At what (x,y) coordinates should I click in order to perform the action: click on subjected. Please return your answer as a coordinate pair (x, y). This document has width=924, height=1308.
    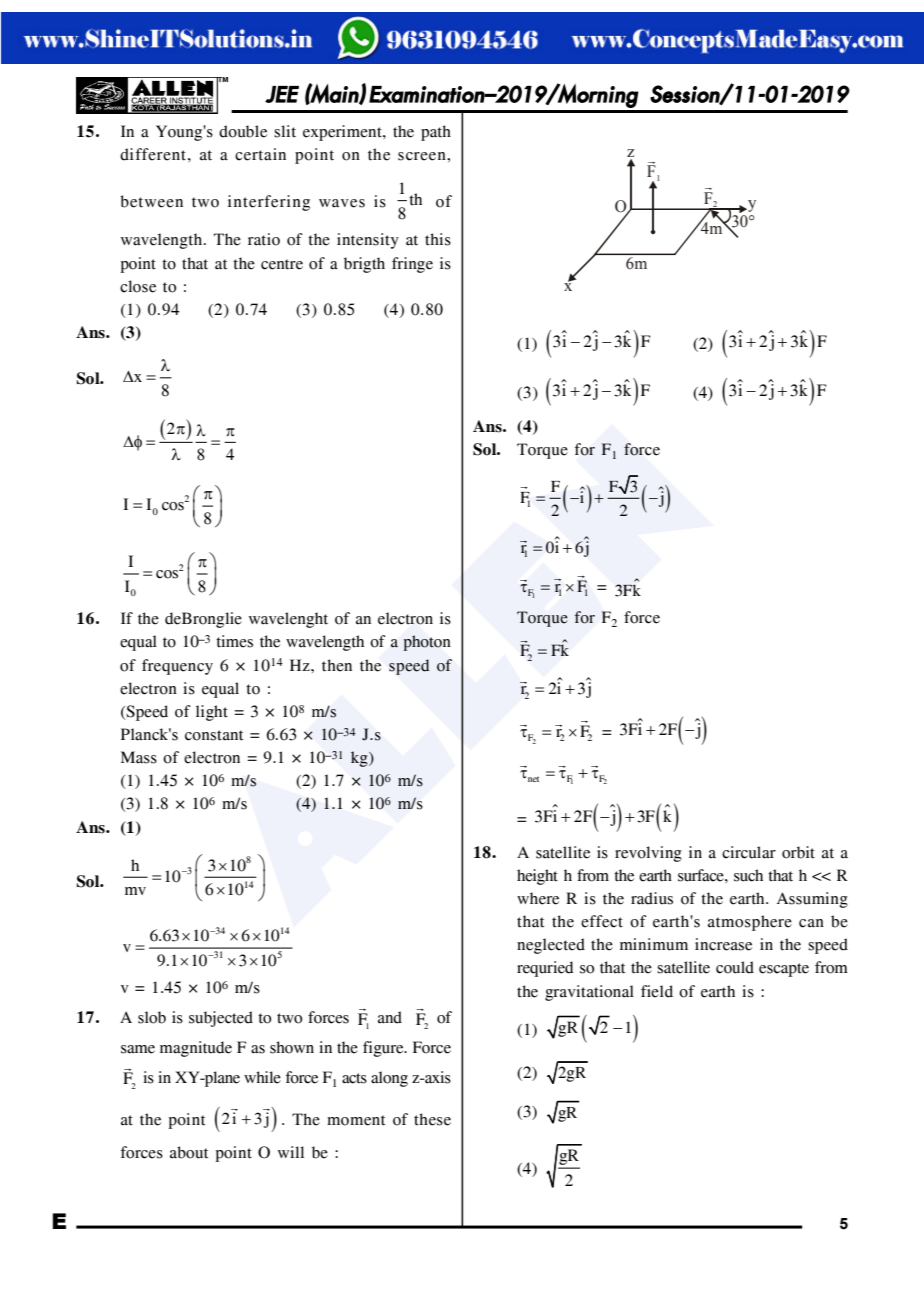
    Looking at the image, I should click on (221, 1019).
